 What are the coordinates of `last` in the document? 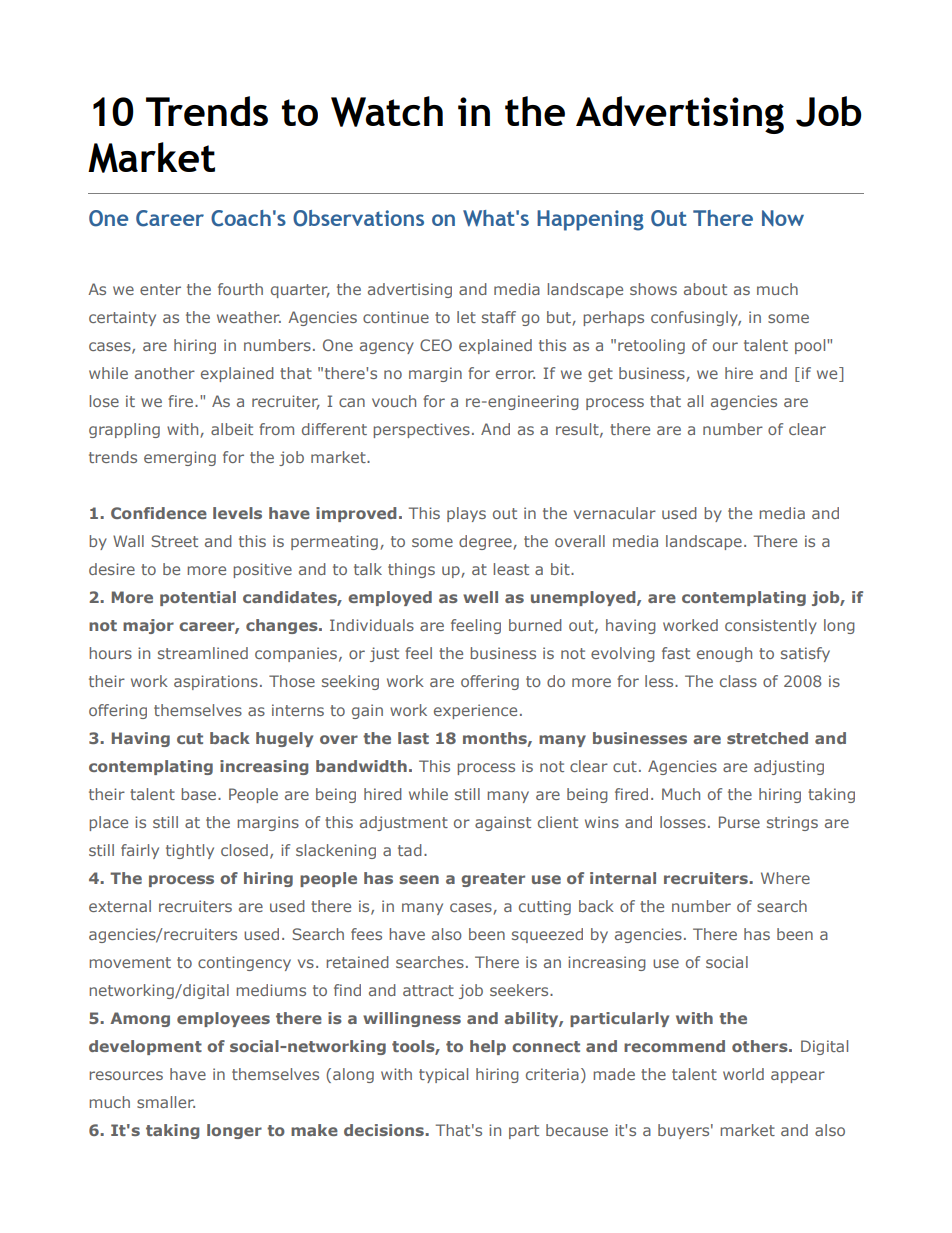 It's located at (413, 738).
